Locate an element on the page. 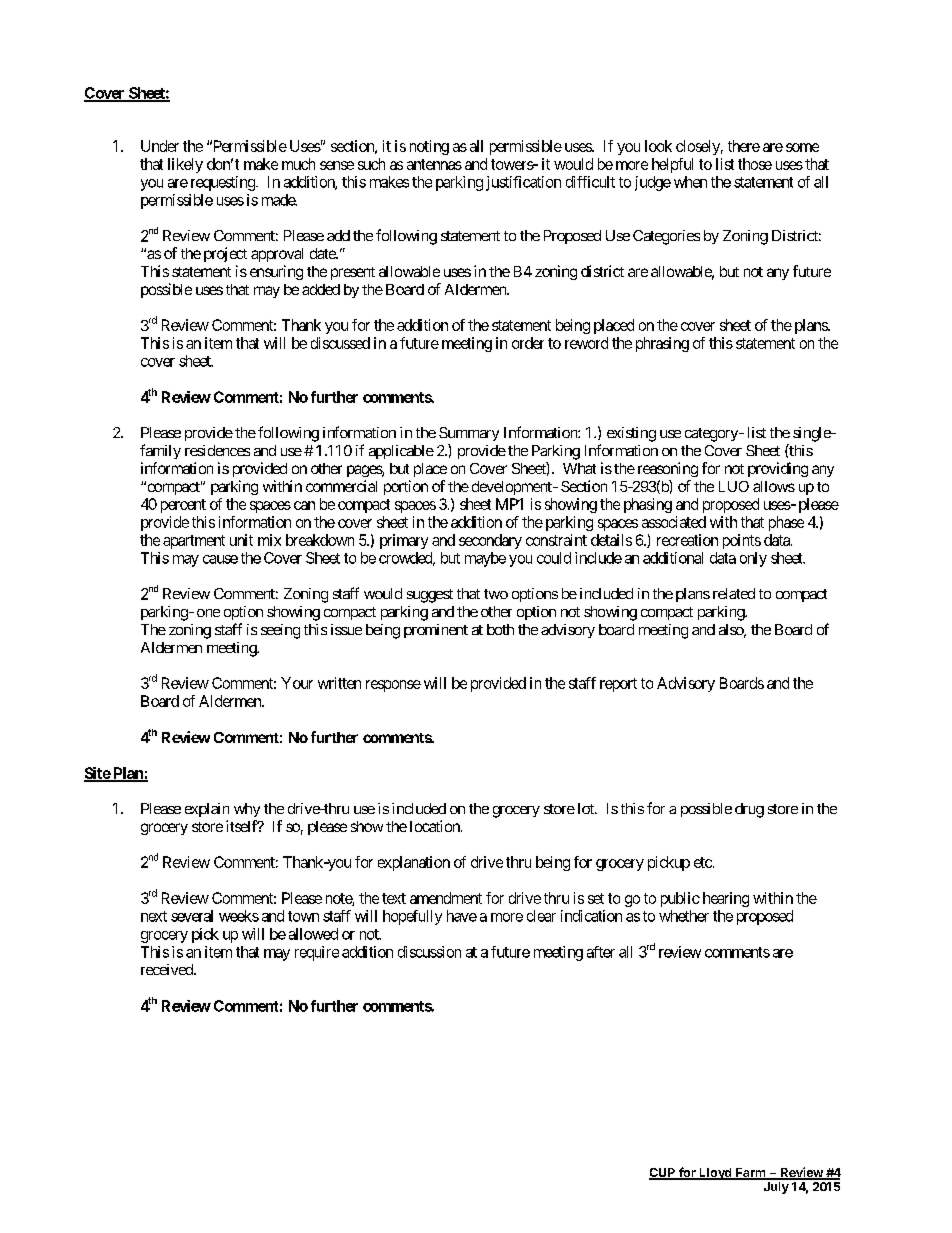 This page has width=952, height=1233. hearing is located at coordinates (726, 899).
